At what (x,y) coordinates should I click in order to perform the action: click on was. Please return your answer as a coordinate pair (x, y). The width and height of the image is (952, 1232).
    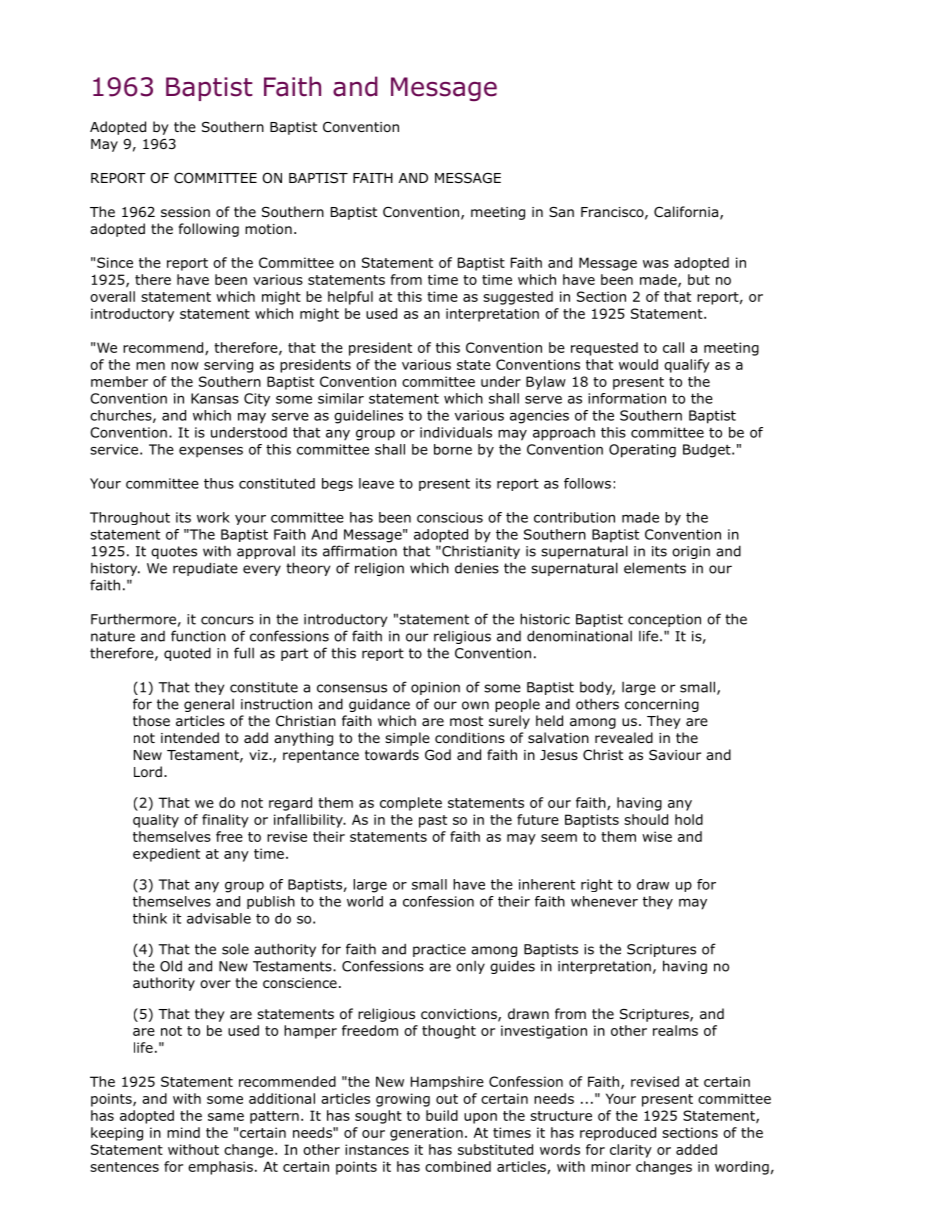
    Looking at the image, I should click on (656, 264).
